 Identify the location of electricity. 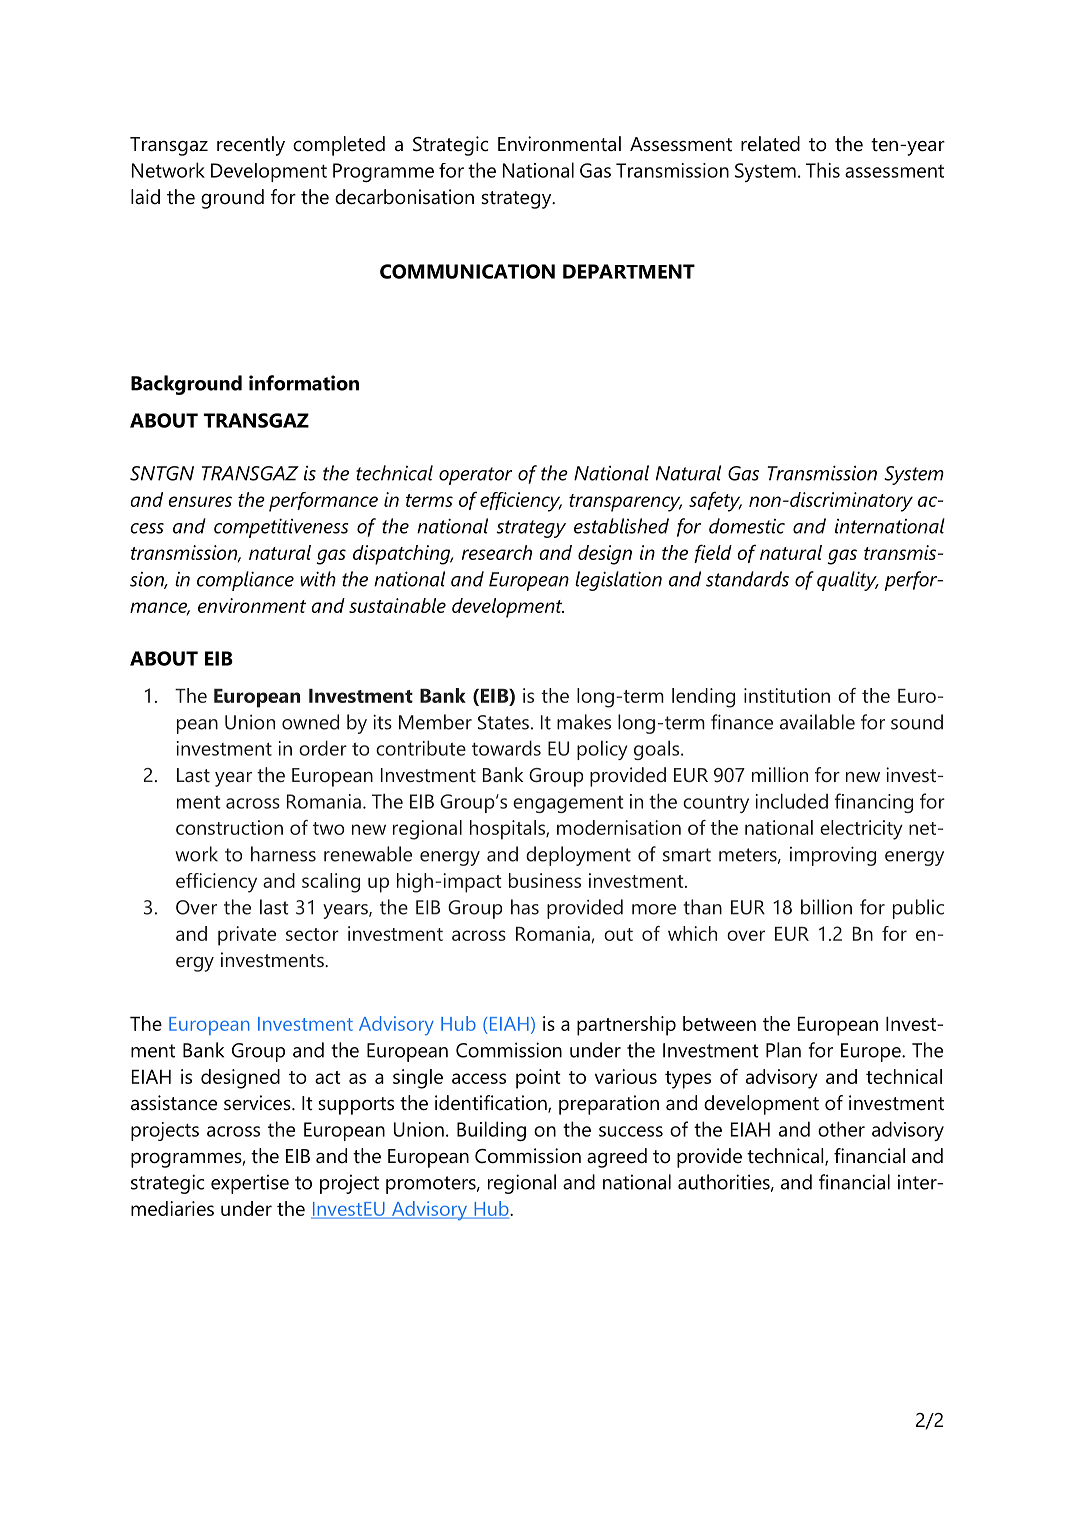
(861, 830).
